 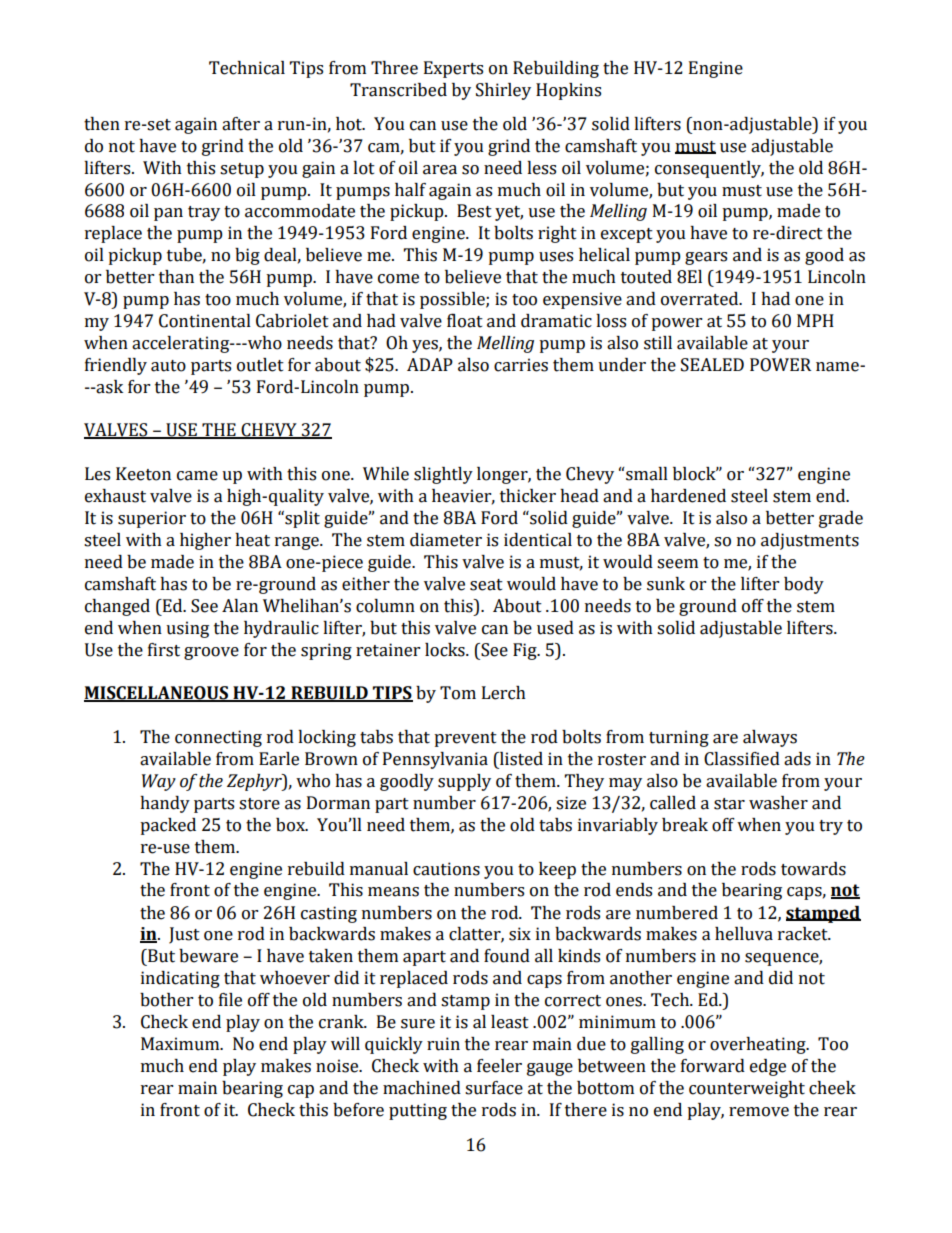 I want to click on after, so click(x=241, y=124).
